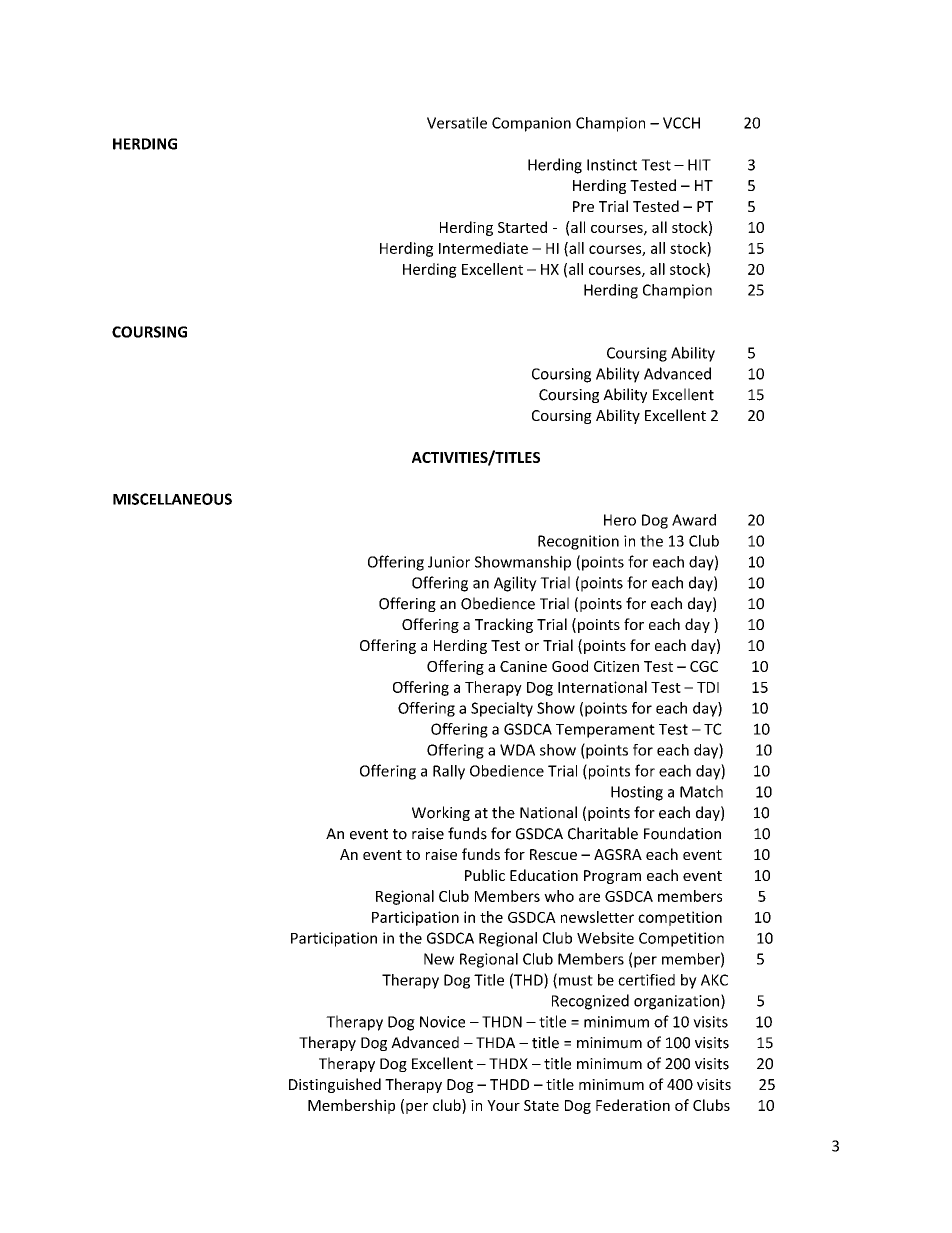 The width and height of the page is (952, 1233). What do you see at coordinates (449, 772) in the page?
I see `Rally` at bounding box center [449, 772].
